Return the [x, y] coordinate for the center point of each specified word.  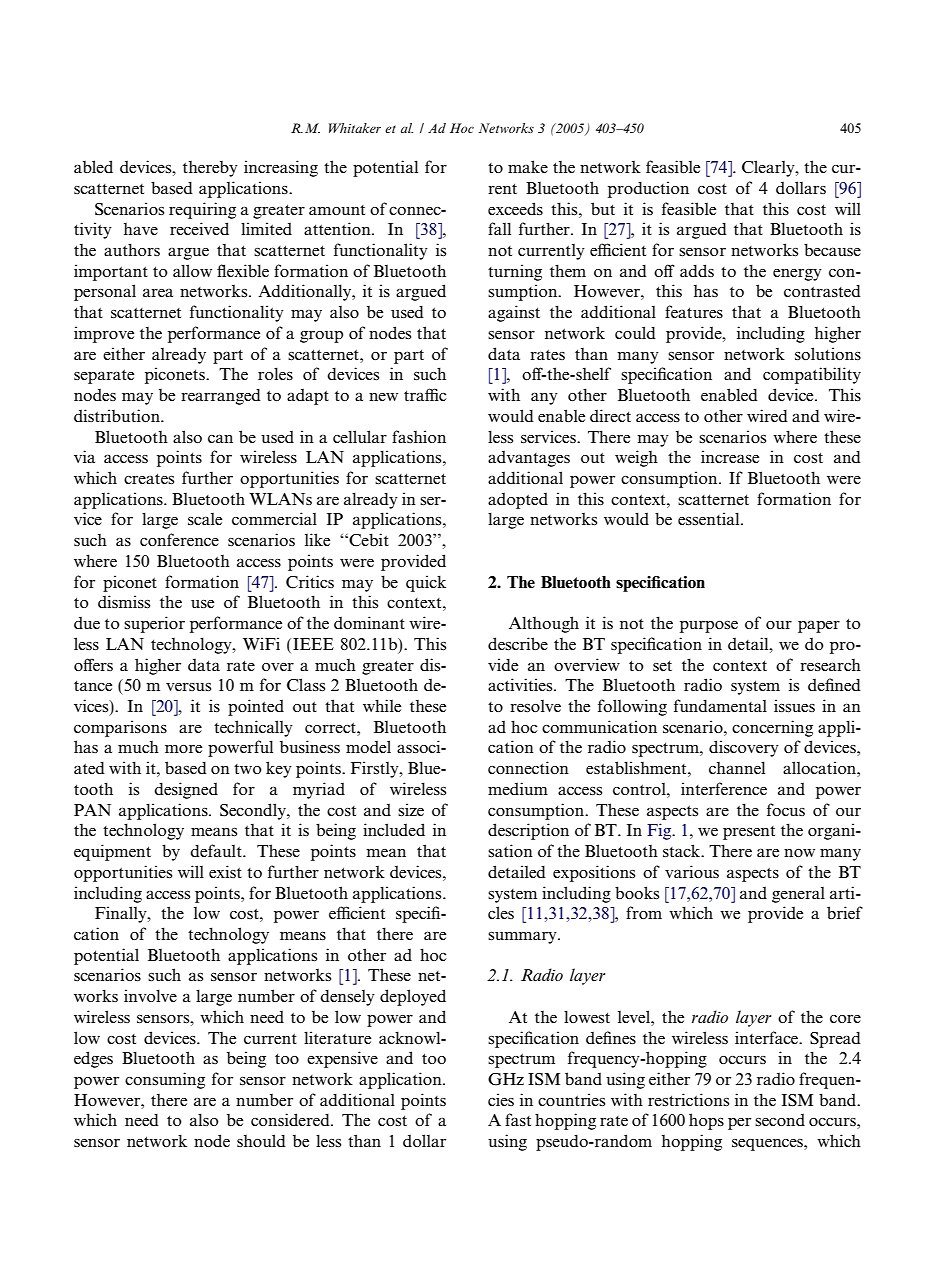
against [514, 313]
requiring [202, 210]
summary [523, 938]
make [528, 166]
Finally [122, 914]
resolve [535, 706]
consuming [165, 1080]
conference [179, 539]
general [798, 895]
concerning [772, 728]
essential [710, 519]
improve [104, 334]
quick [426, 583]
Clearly [769, 168]
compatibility [812, 375]
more [183, 749]
